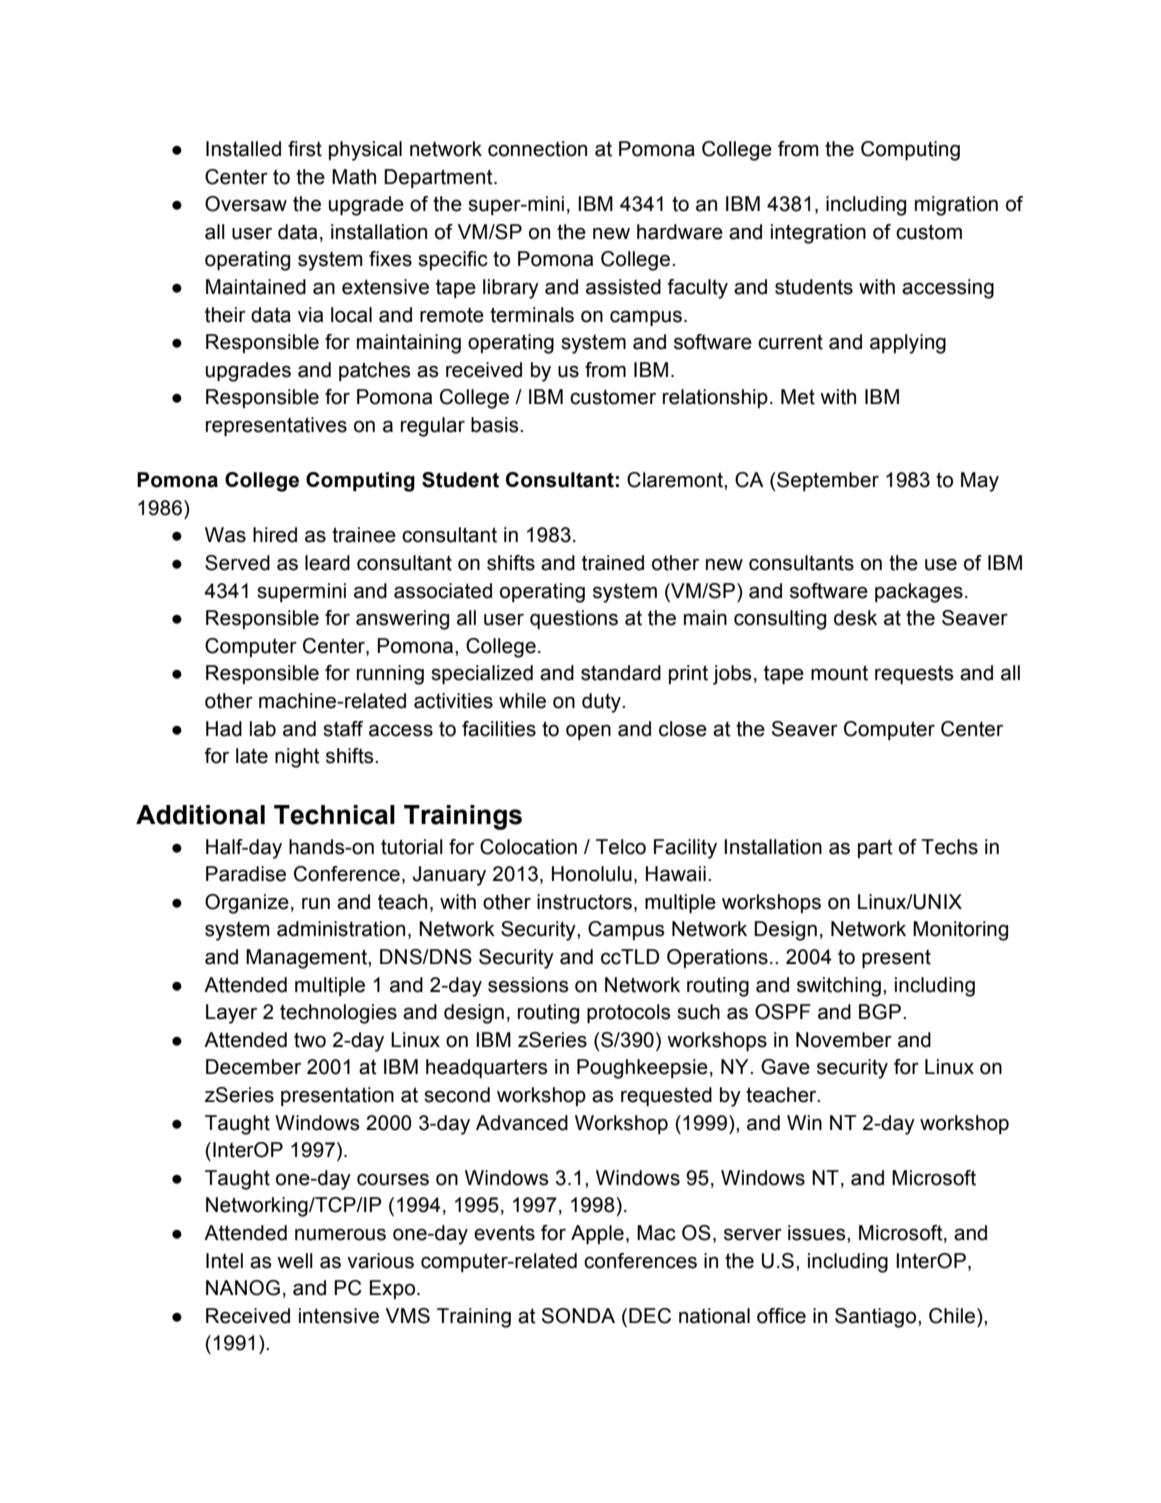  What do you see at coordinates (305, 149) in the document?
I see `first` at bounding box center [305, 149].
